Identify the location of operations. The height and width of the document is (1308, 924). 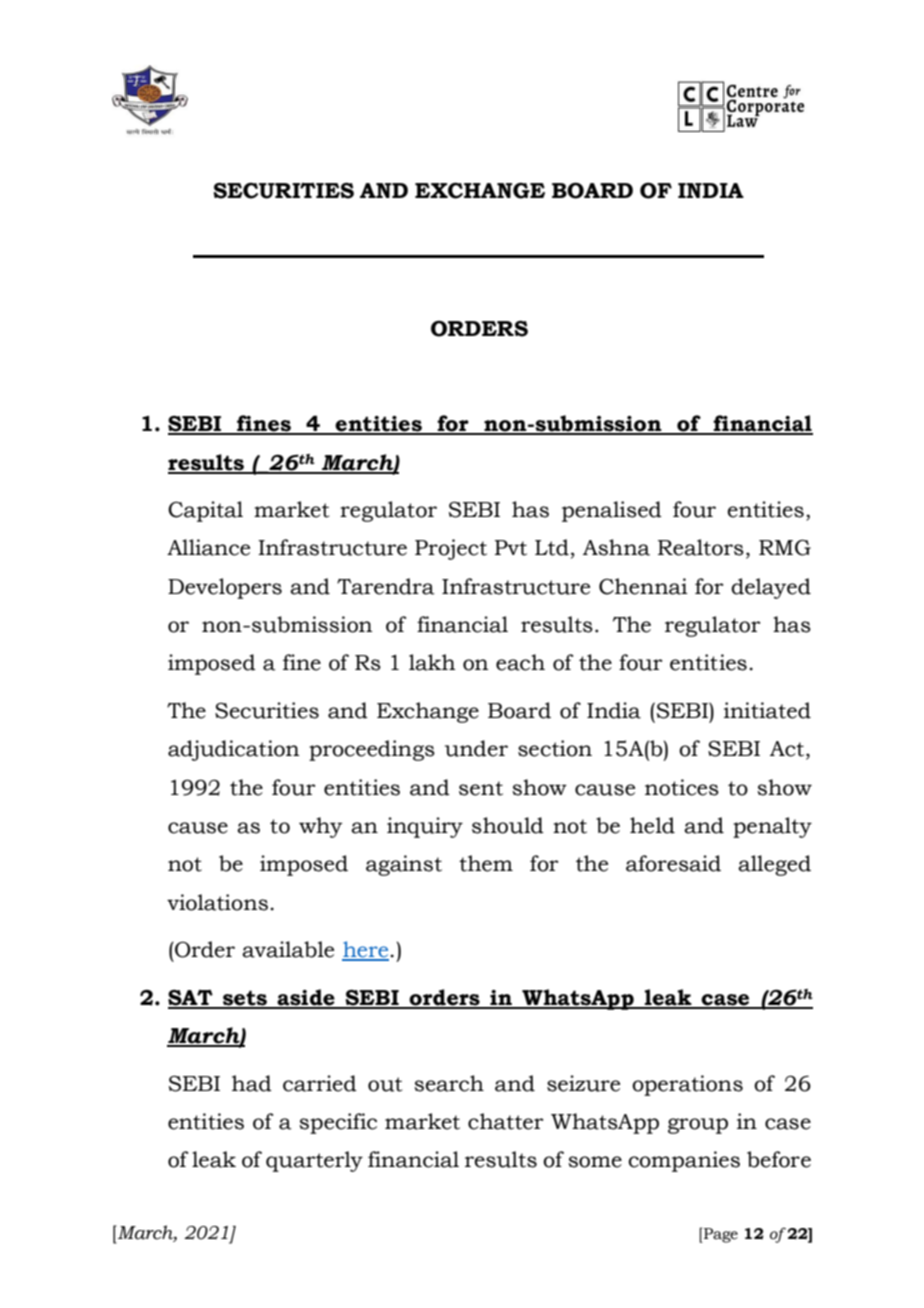
(687, 1085).
